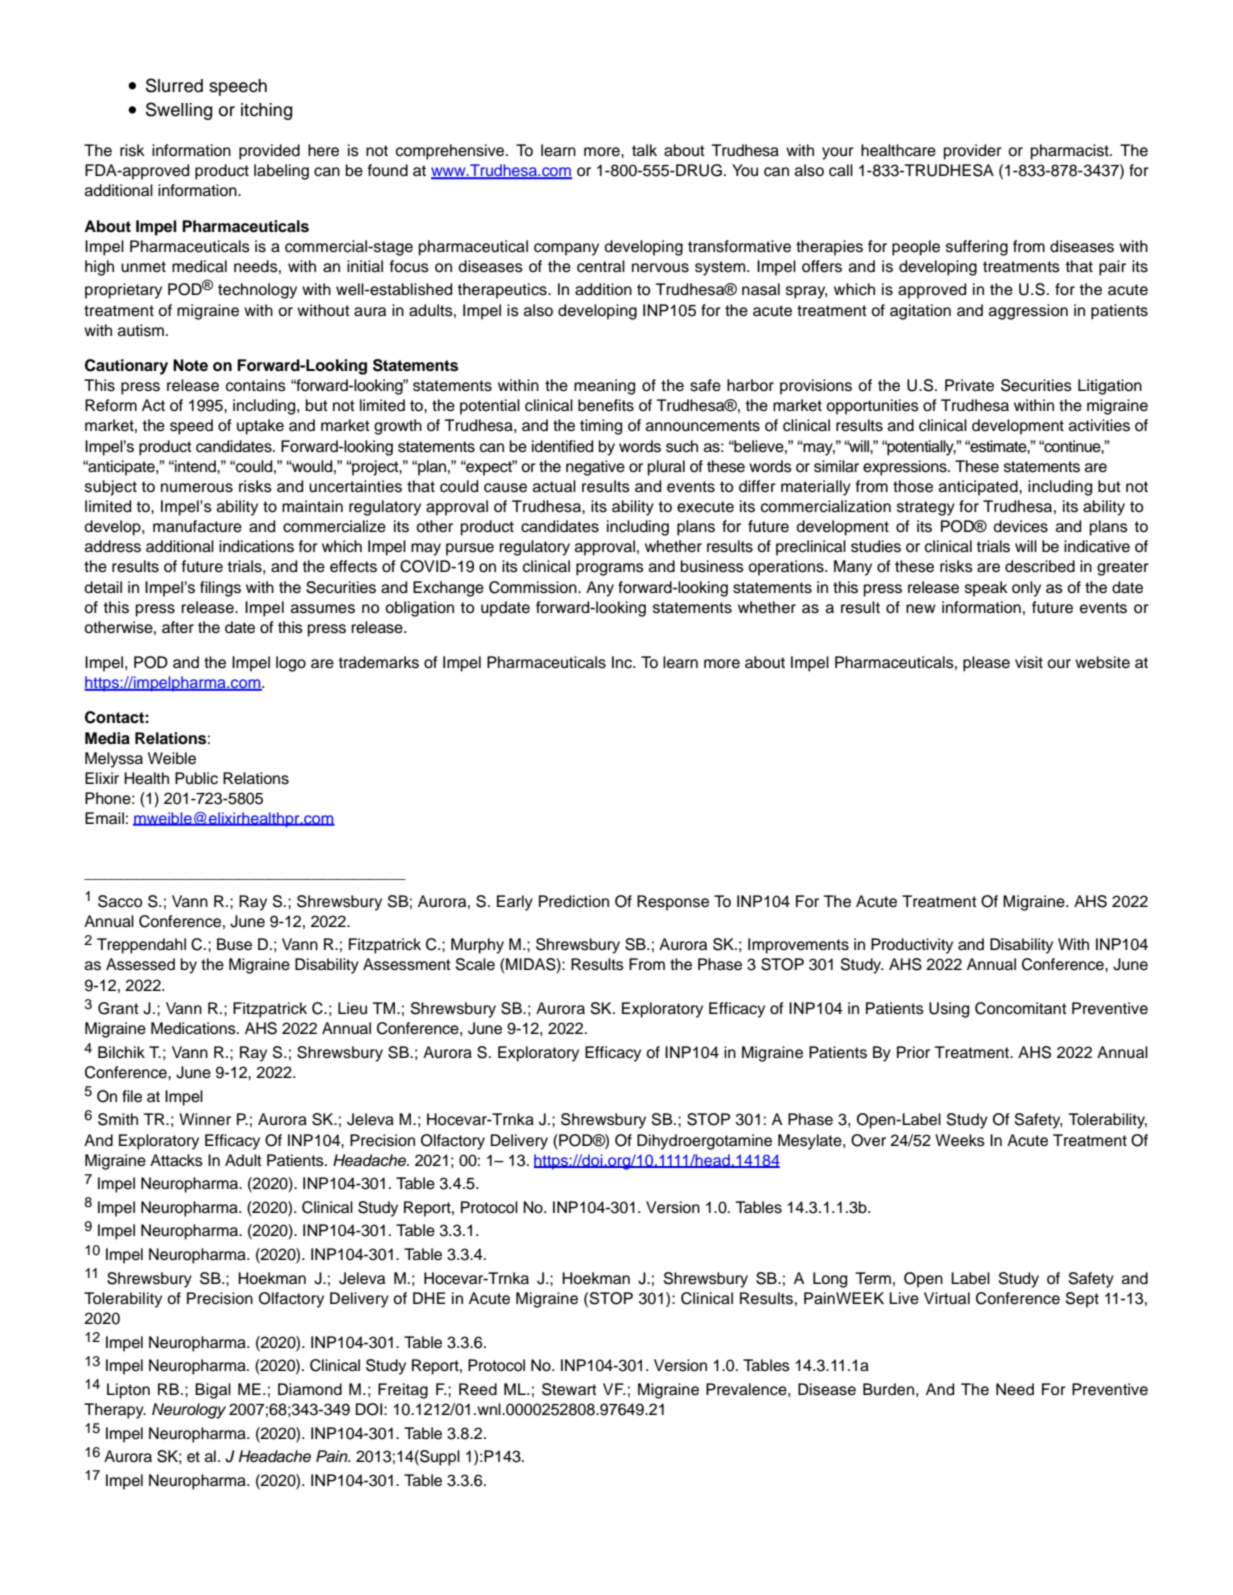 Image resolution: width=1233 pixels, height=1595 pixels. I want to click on Neurology, so click(189, 1411).
